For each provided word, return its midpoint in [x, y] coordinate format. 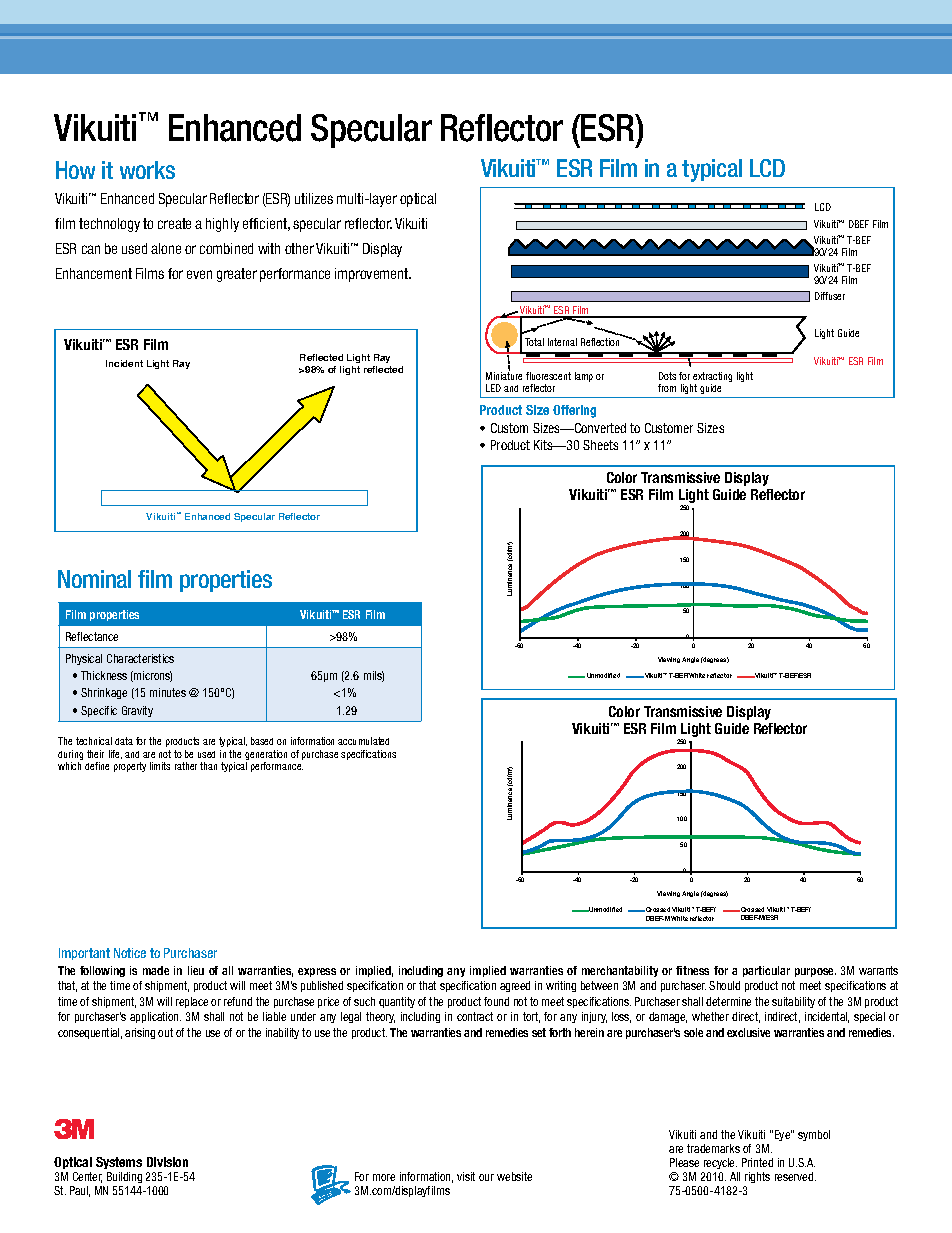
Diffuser [830, 296]
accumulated [363, 741]
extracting [712, 378]
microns [152, 676]
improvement [373, 275]
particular [766, 971]
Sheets [600, 445]
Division [167, 1162]
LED [493, 388]
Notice [130, 953]
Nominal [94, 579]
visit [466, 1176]
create [174, 223]
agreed [515, 986]
